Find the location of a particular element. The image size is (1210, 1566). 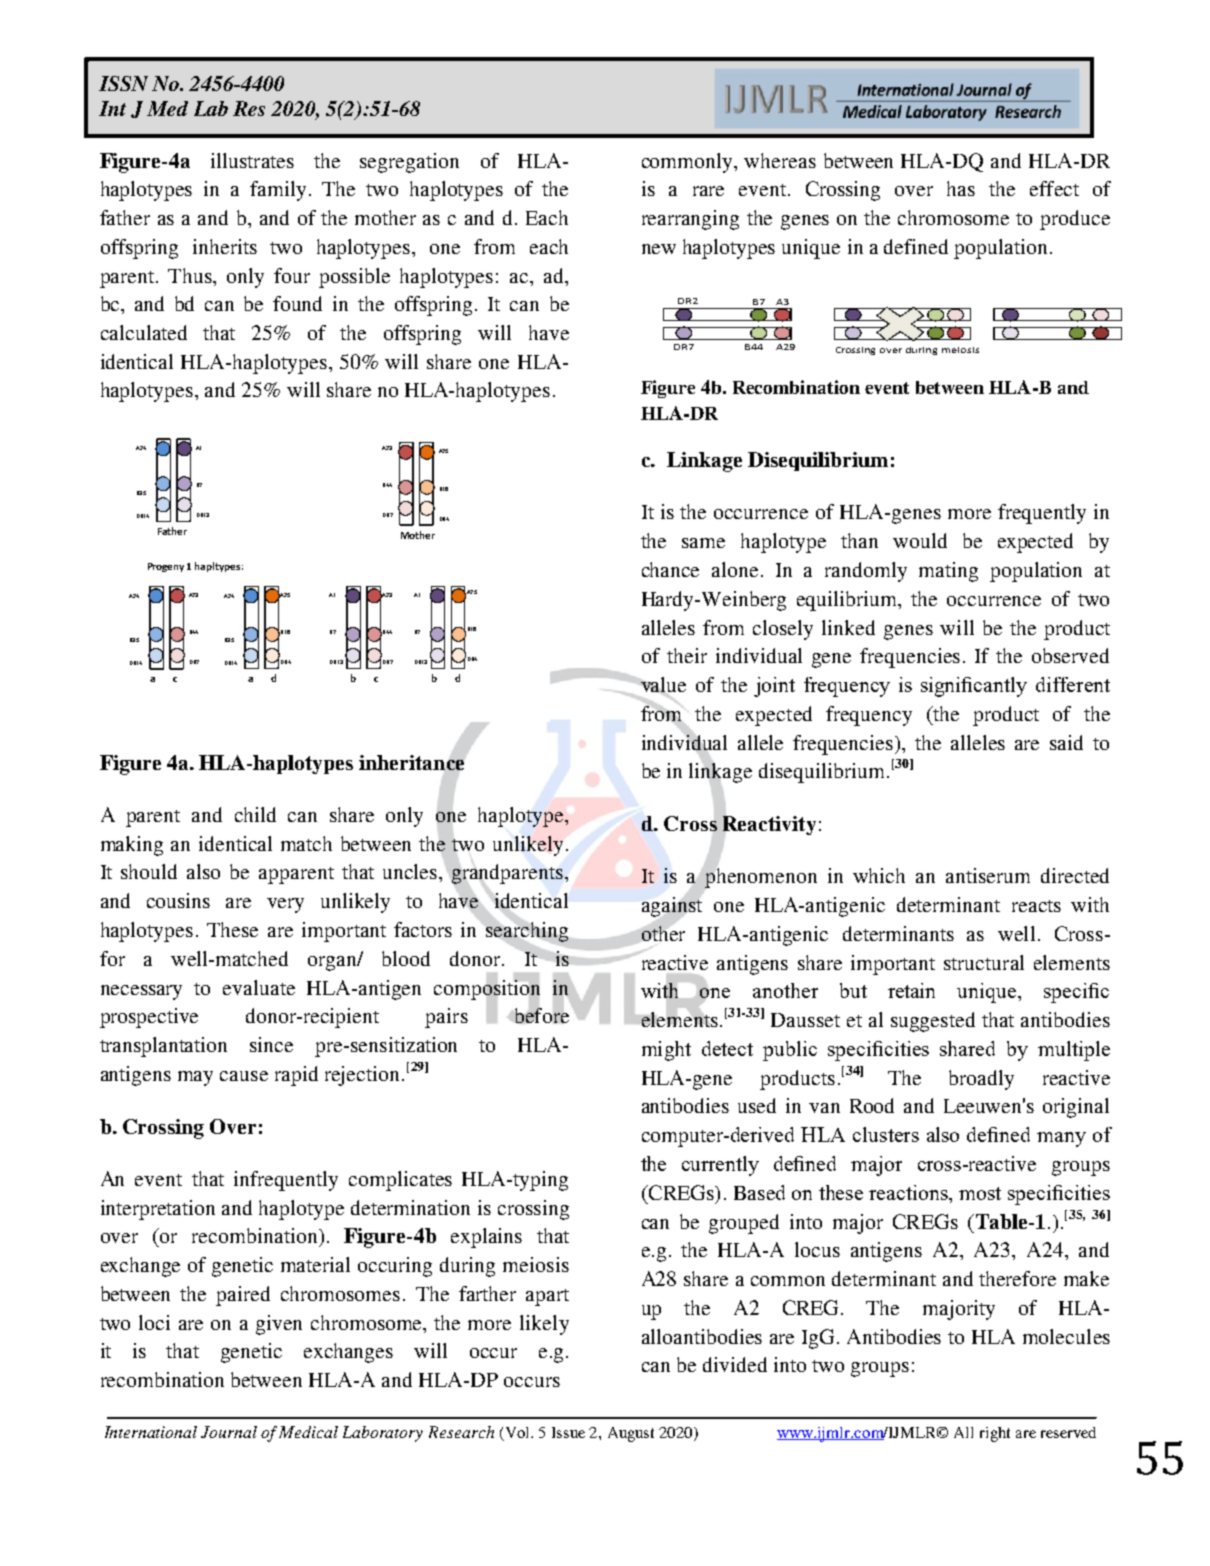

cause is located at coordinates (244, 1076).
